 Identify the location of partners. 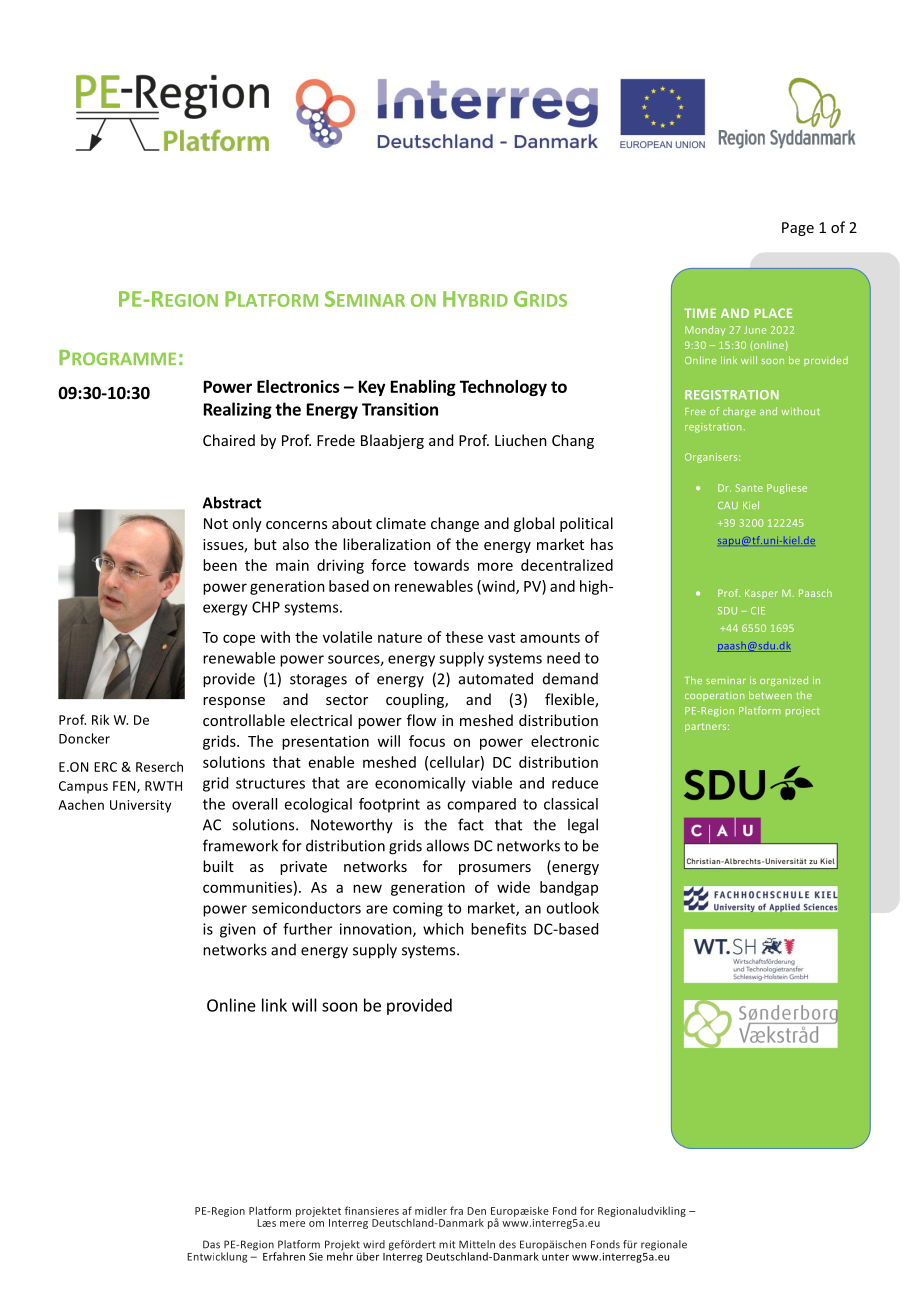
(707, 727).
